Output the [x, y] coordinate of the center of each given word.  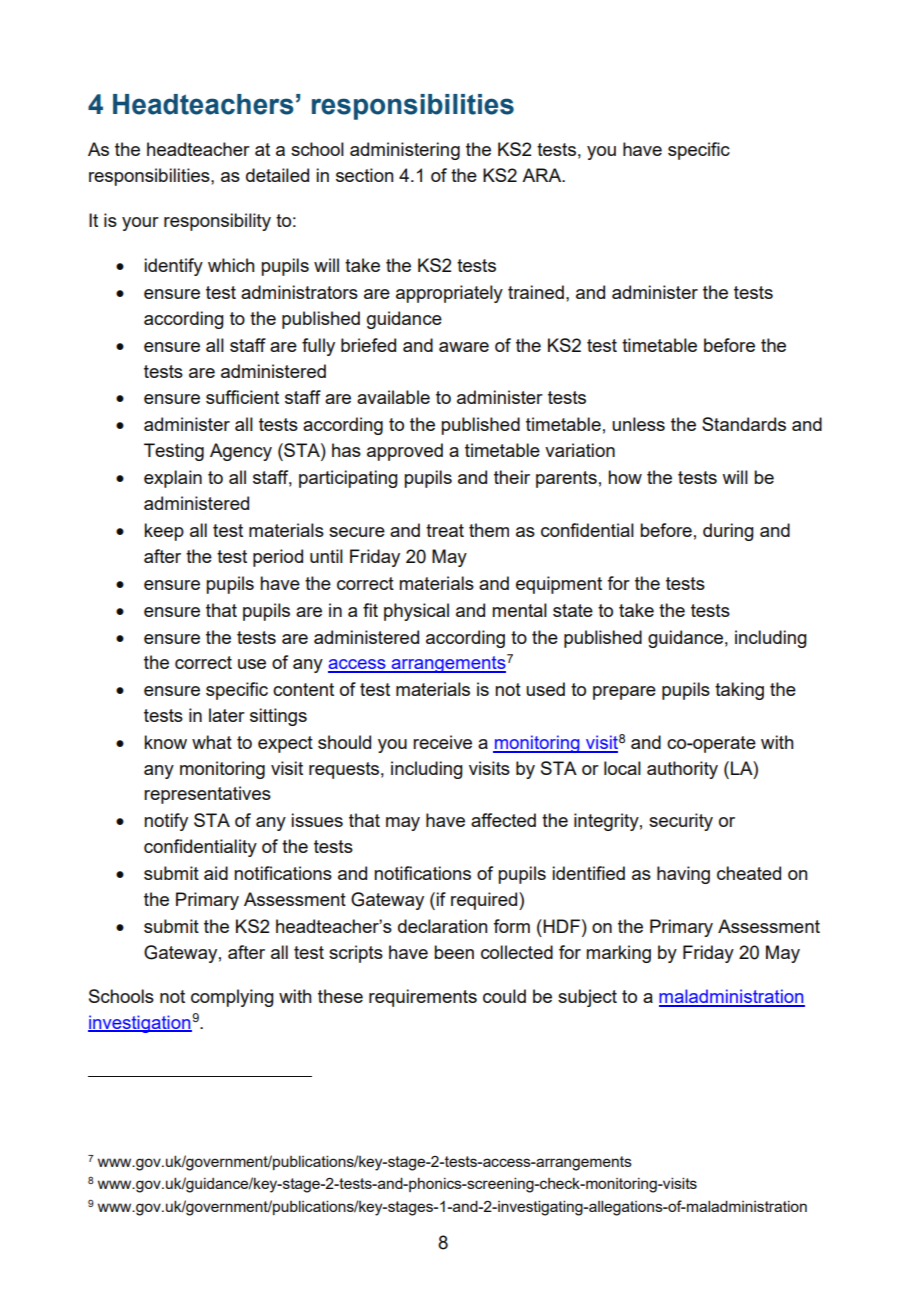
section [364, 175]
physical [416, 612]
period [278, 558]
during [728, 532]
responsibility [217, 222]
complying [232, 998]
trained [536, 292]
